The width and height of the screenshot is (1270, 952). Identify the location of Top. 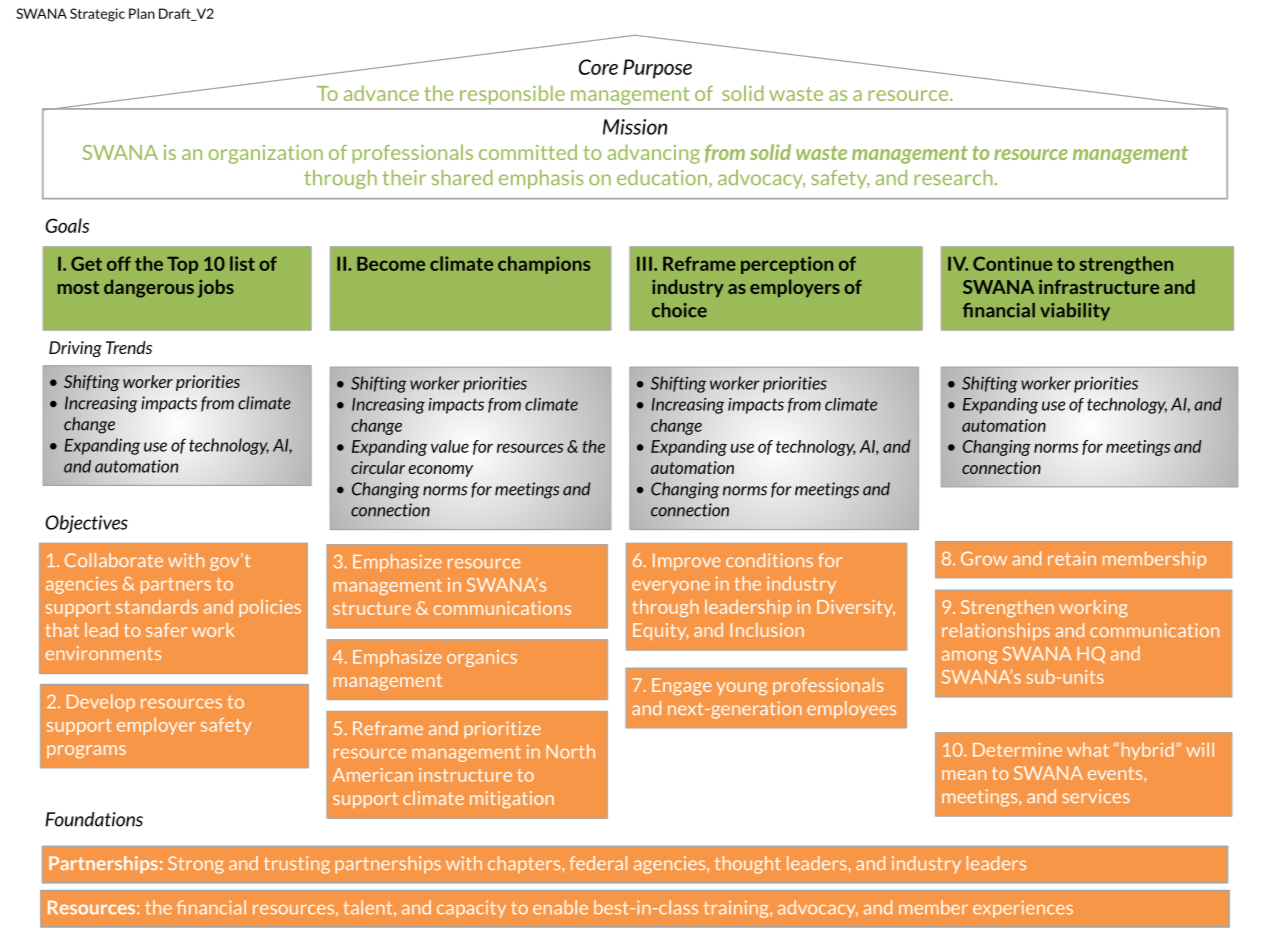
(182, 265).
